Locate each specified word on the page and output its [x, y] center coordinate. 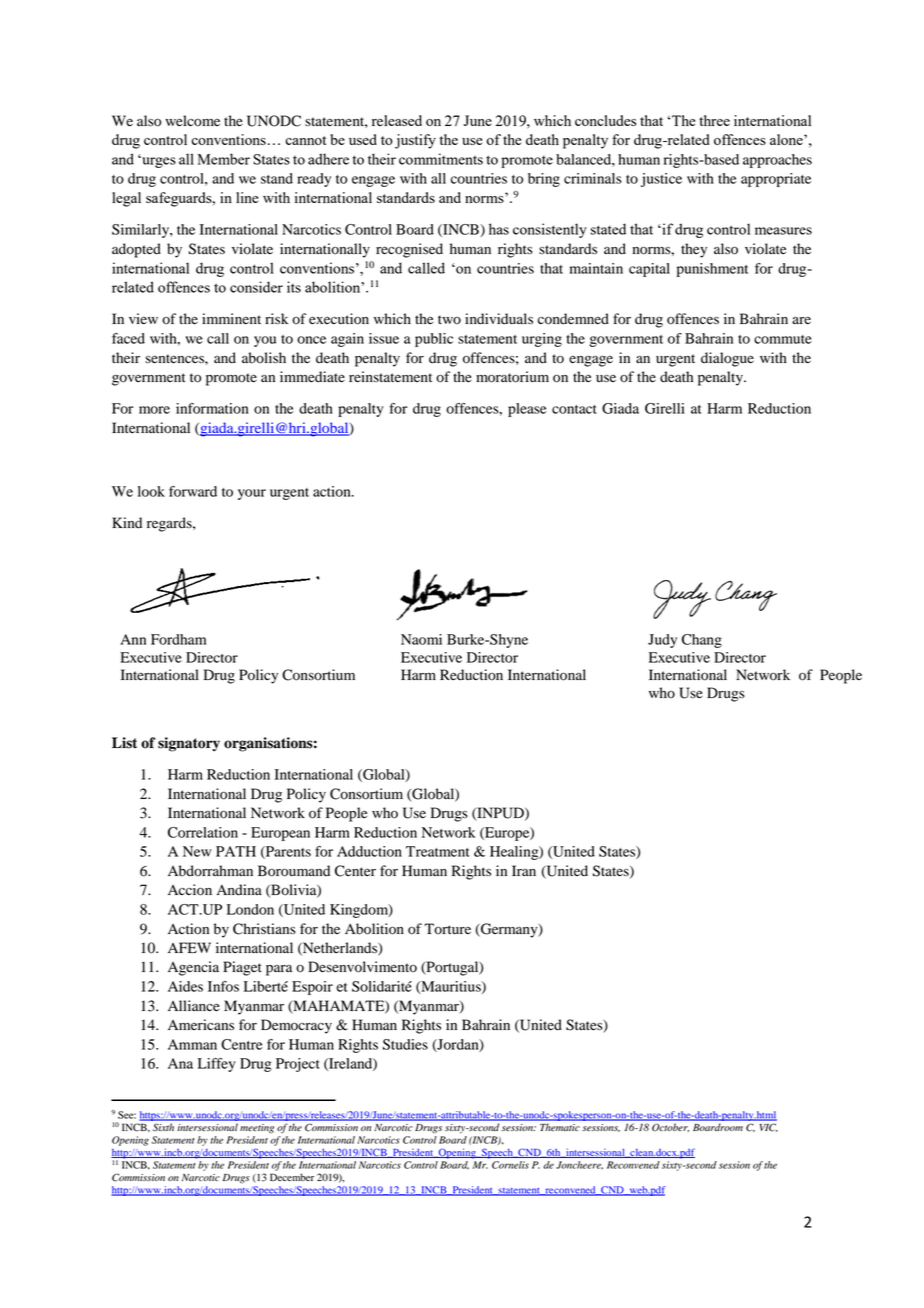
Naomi [421, 639]
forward [193, 491]
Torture [447, 929]
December [292, 1177]
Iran [524, 870]
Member [224, 159]
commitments [441, 159]
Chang [702, 641]
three [714, 120]
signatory [189, 744]
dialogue [727, 359]
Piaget [242, 968]
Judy [662, 641]
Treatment [438, 851]
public [434, 340]
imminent [231, 319]
